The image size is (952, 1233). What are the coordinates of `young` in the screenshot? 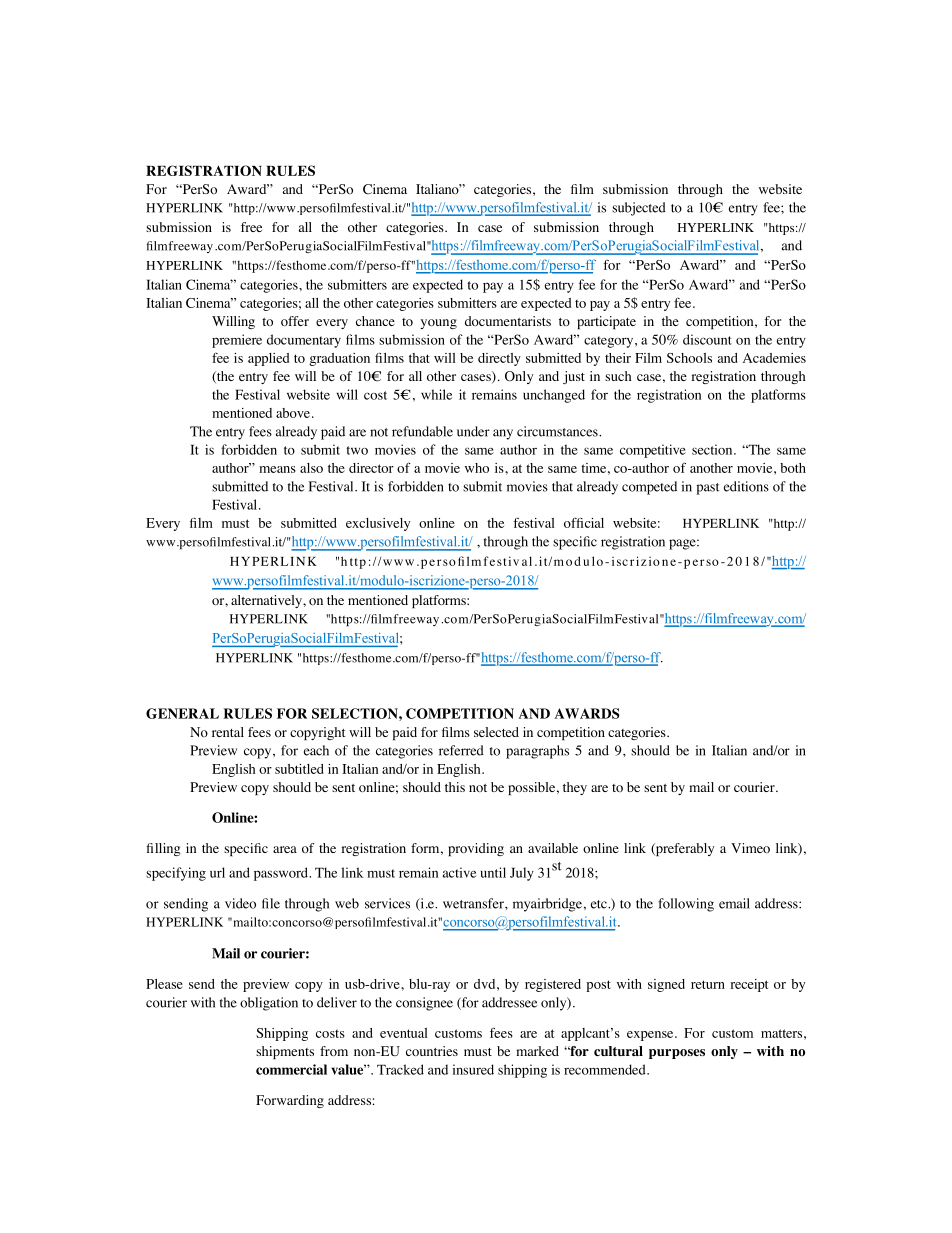 It's located at (438, 324).
